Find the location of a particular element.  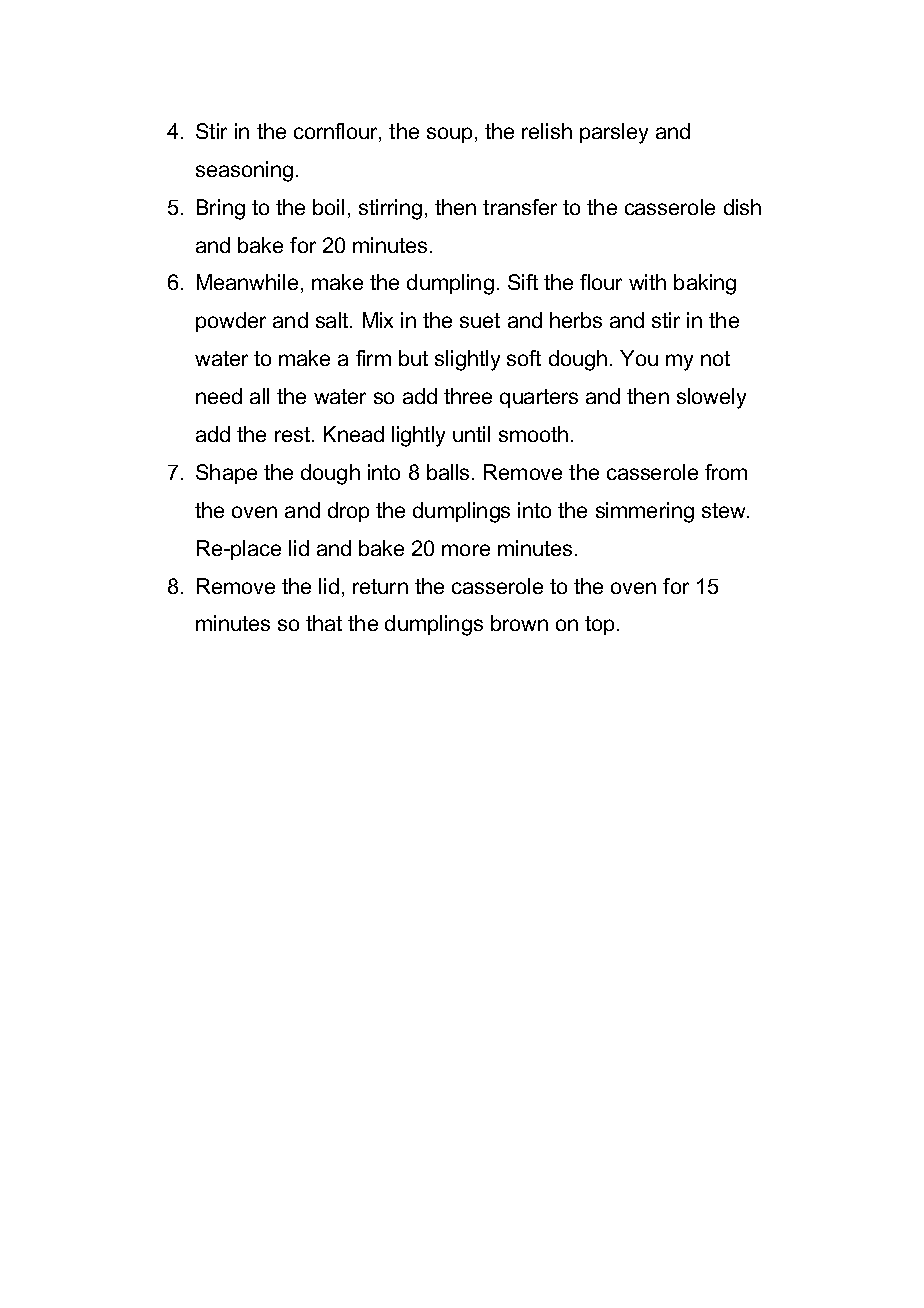

soup is located at coordinates (449, 135).
